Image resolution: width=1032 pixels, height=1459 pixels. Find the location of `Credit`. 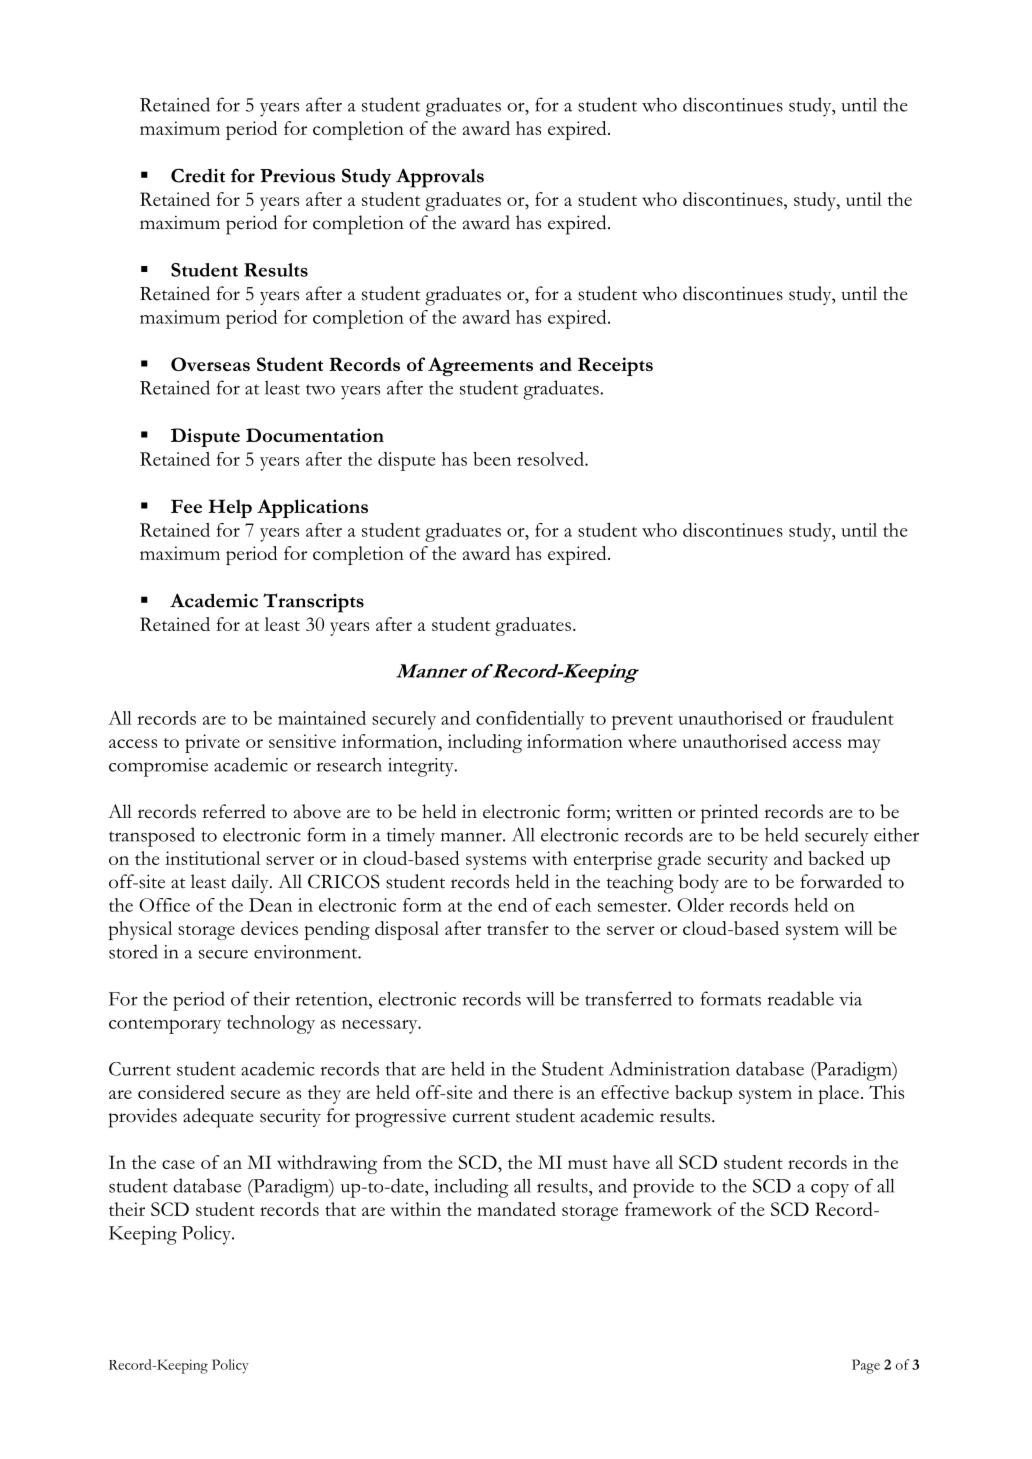

Credit is located at coordinates (198, 175).
